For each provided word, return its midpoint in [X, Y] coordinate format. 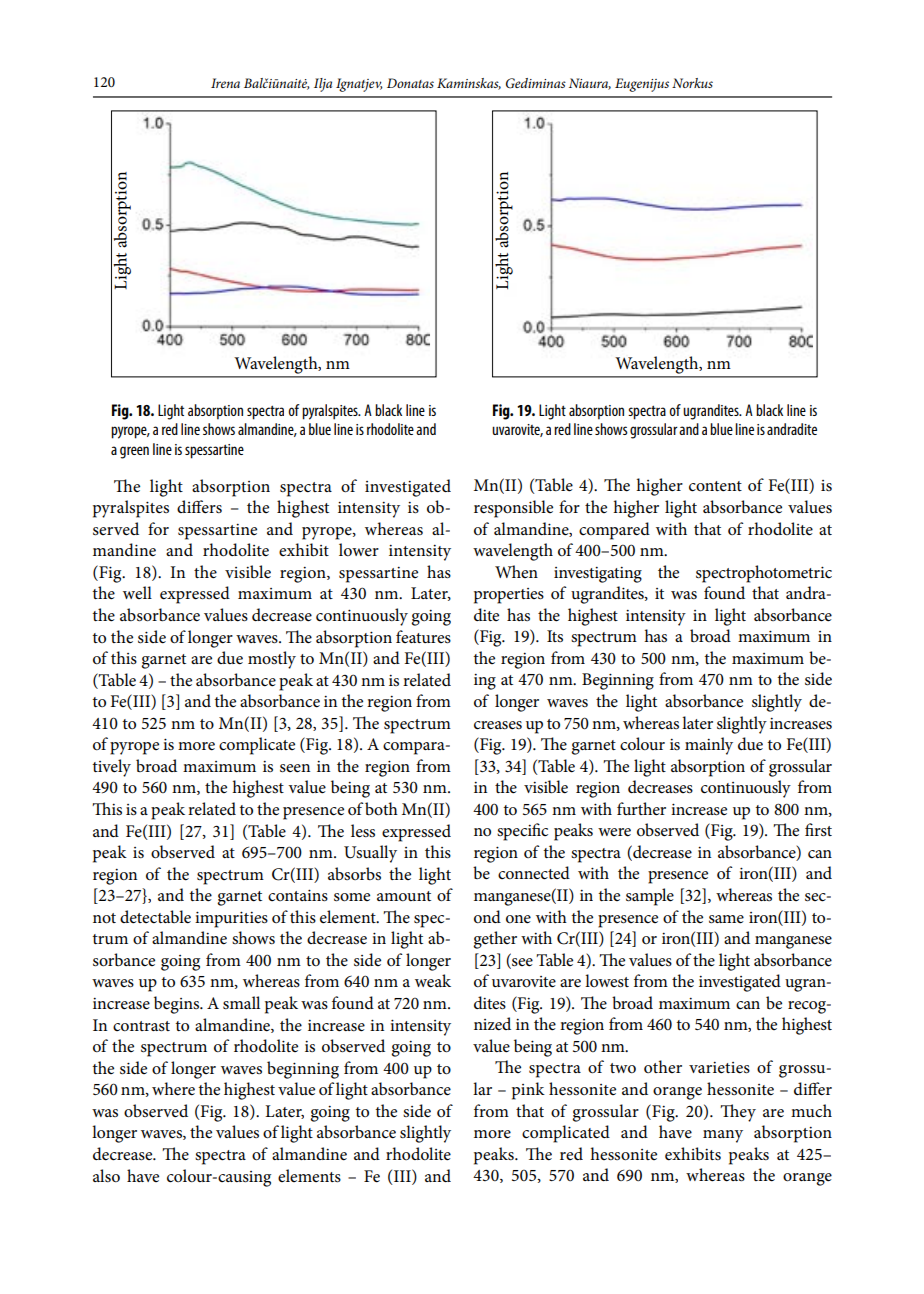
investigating [598, 575]
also [106, 1176]
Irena [225, 83]
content [715, 486]
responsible [513, 509]
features [423, 637]
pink [528, 1091]
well [137, 592]
